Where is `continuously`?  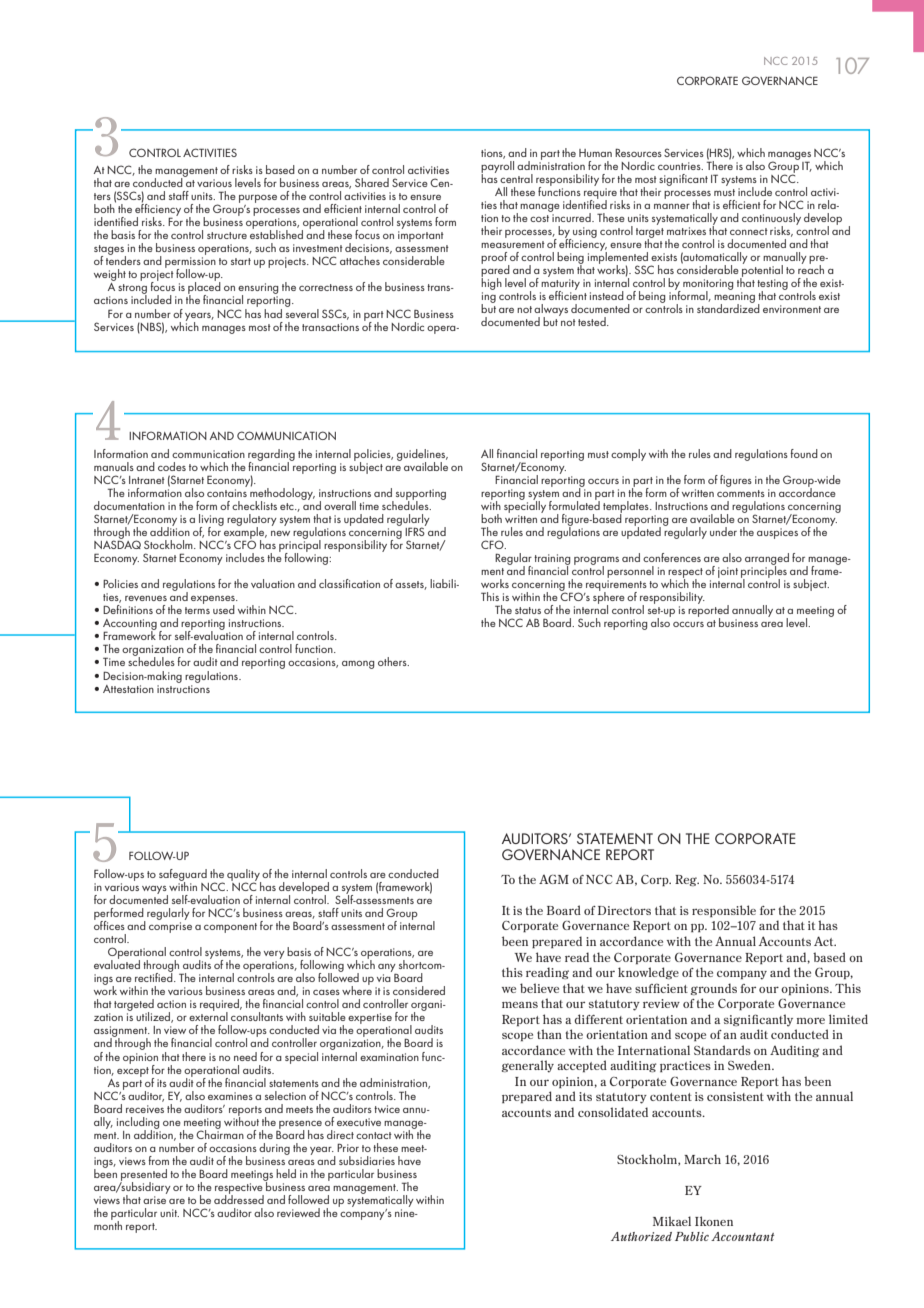 continuously is located at coordinates (771, 220).
